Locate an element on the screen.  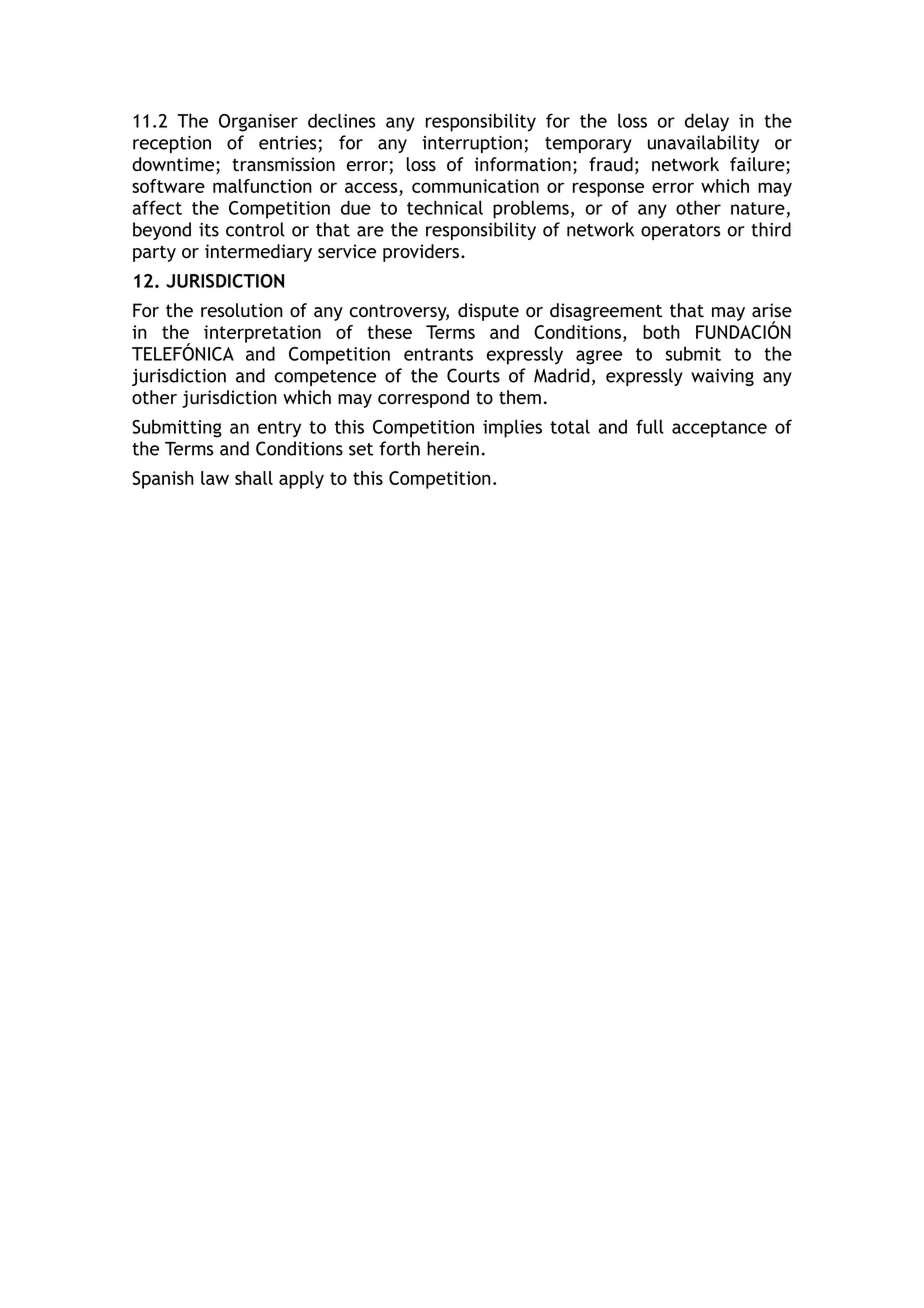
law is located at coordinates (215, 478).
